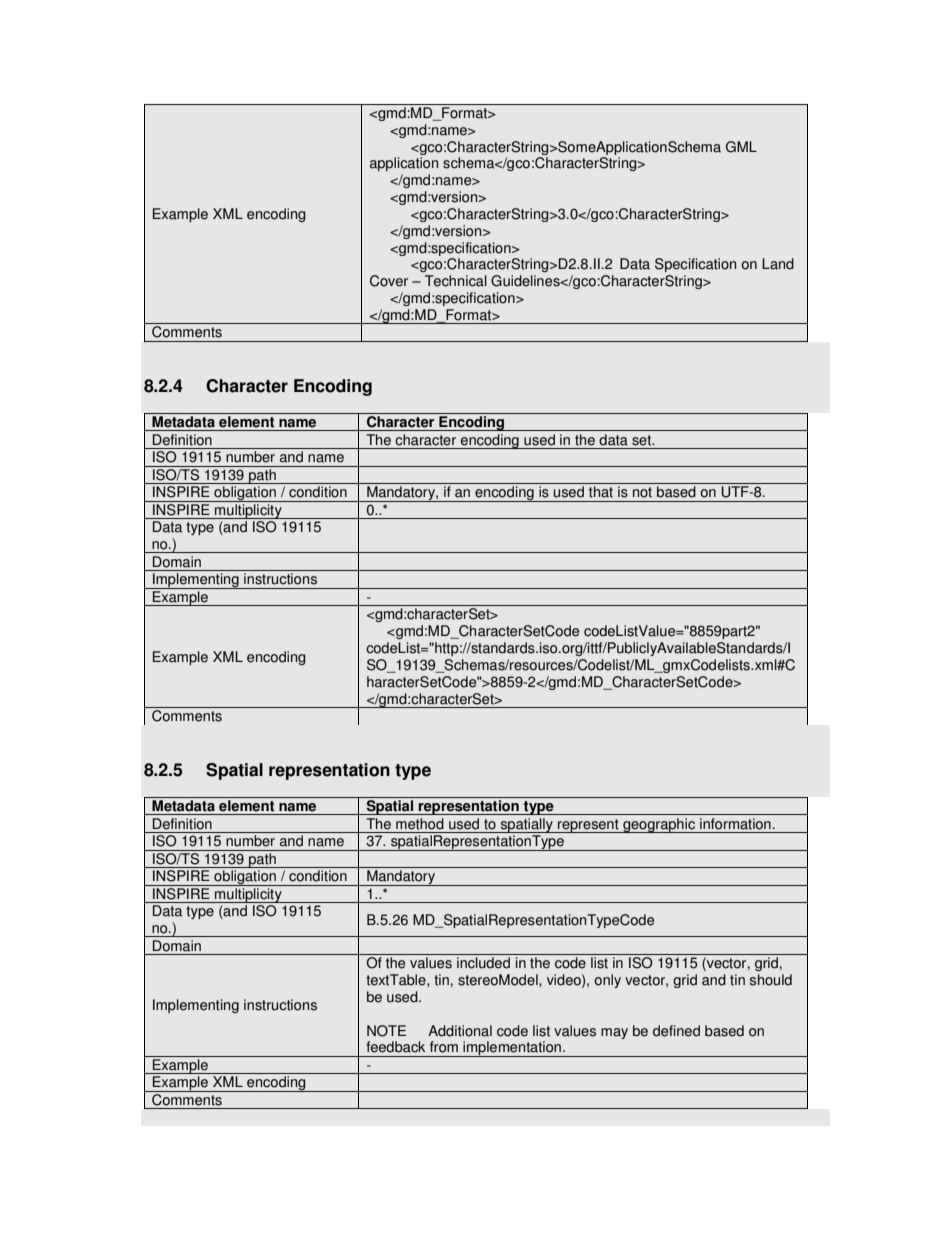 Image resolution: width=952 pixels, height=1233 pixels. What do you see at coordinates (676, 1031) in the screenshot?
I see `defined` at bounding box center [676, 1031].
